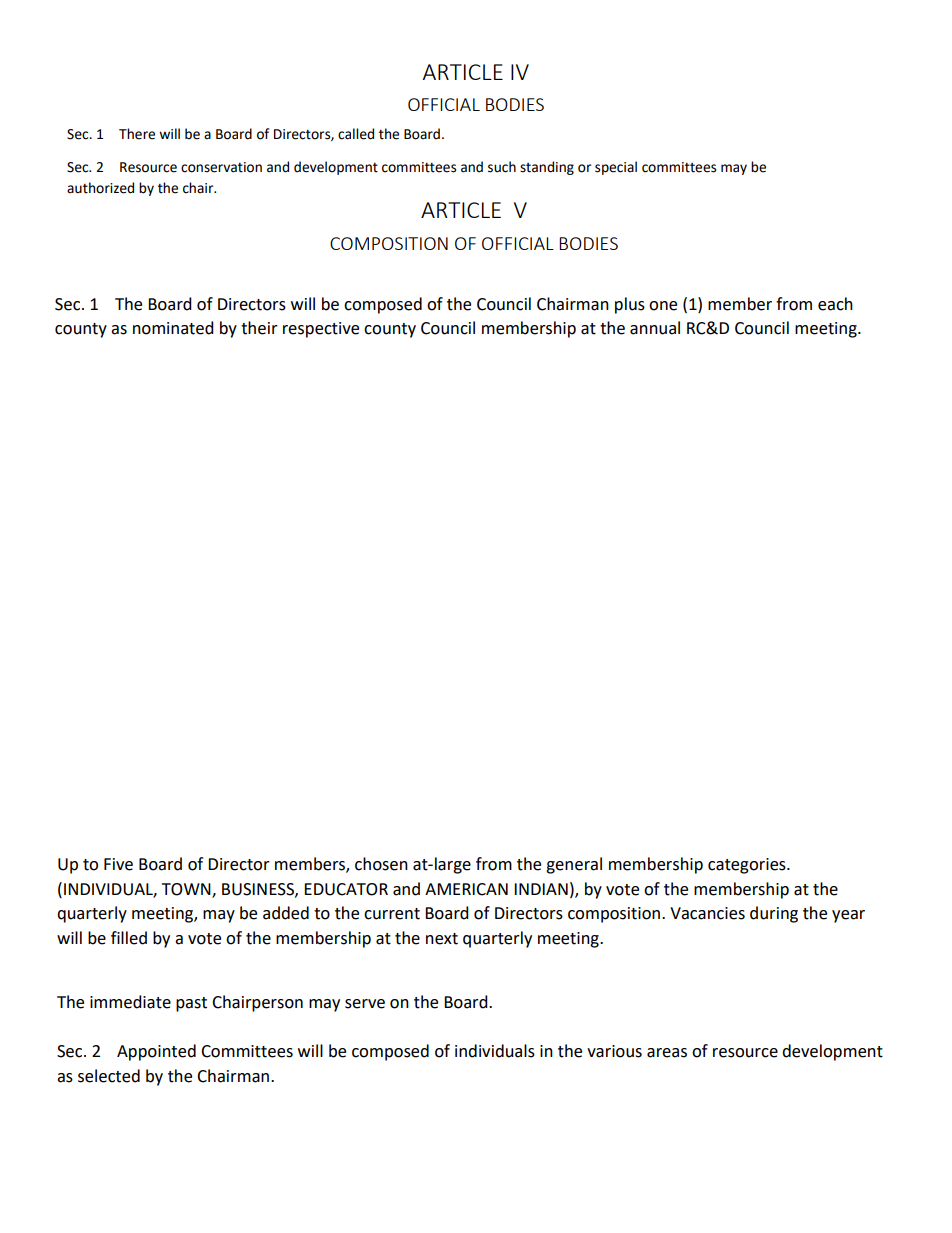  I want to click on categories, so click(748, 866).
